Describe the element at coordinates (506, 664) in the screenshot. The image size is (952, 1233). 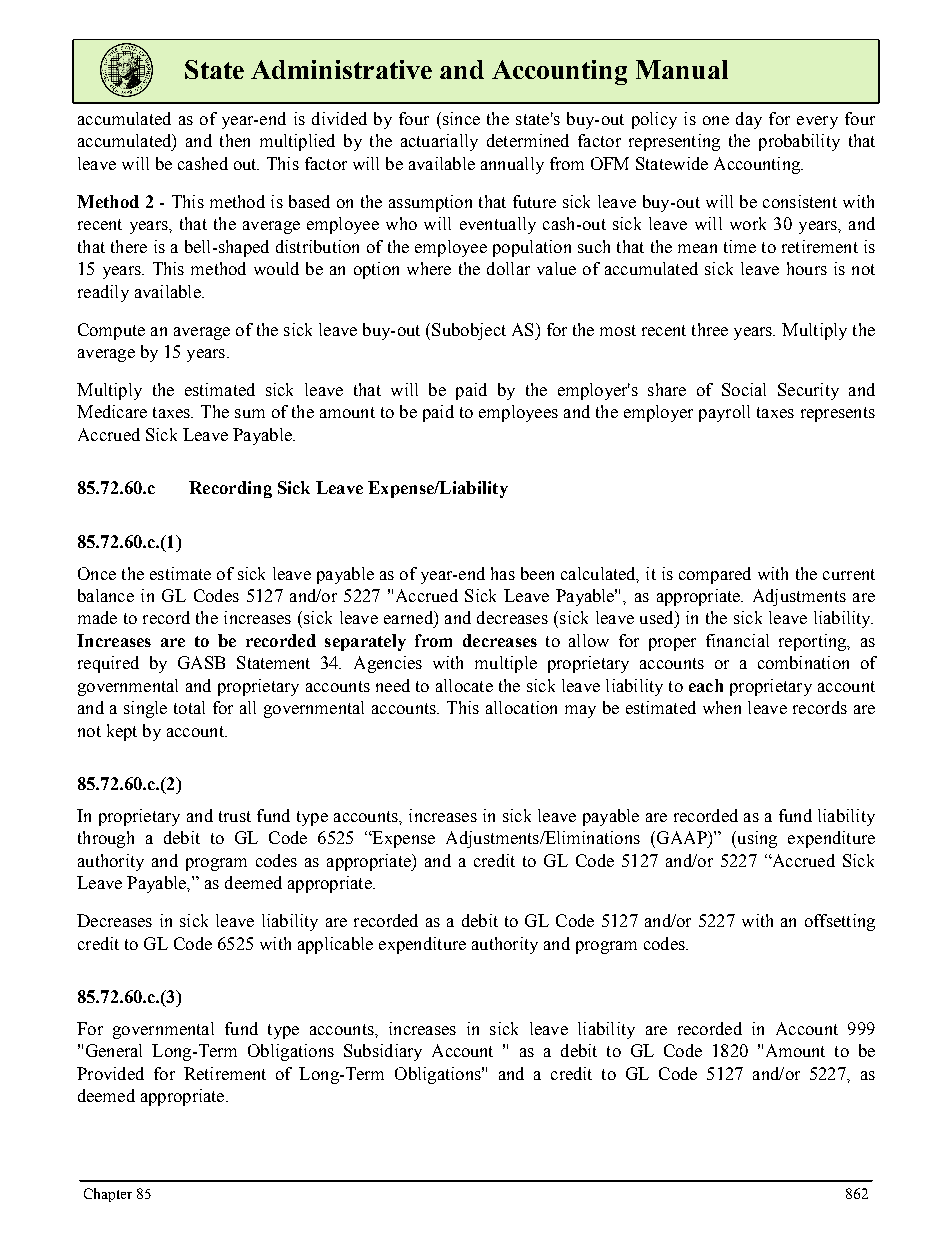
I see `multiple` at that location.
